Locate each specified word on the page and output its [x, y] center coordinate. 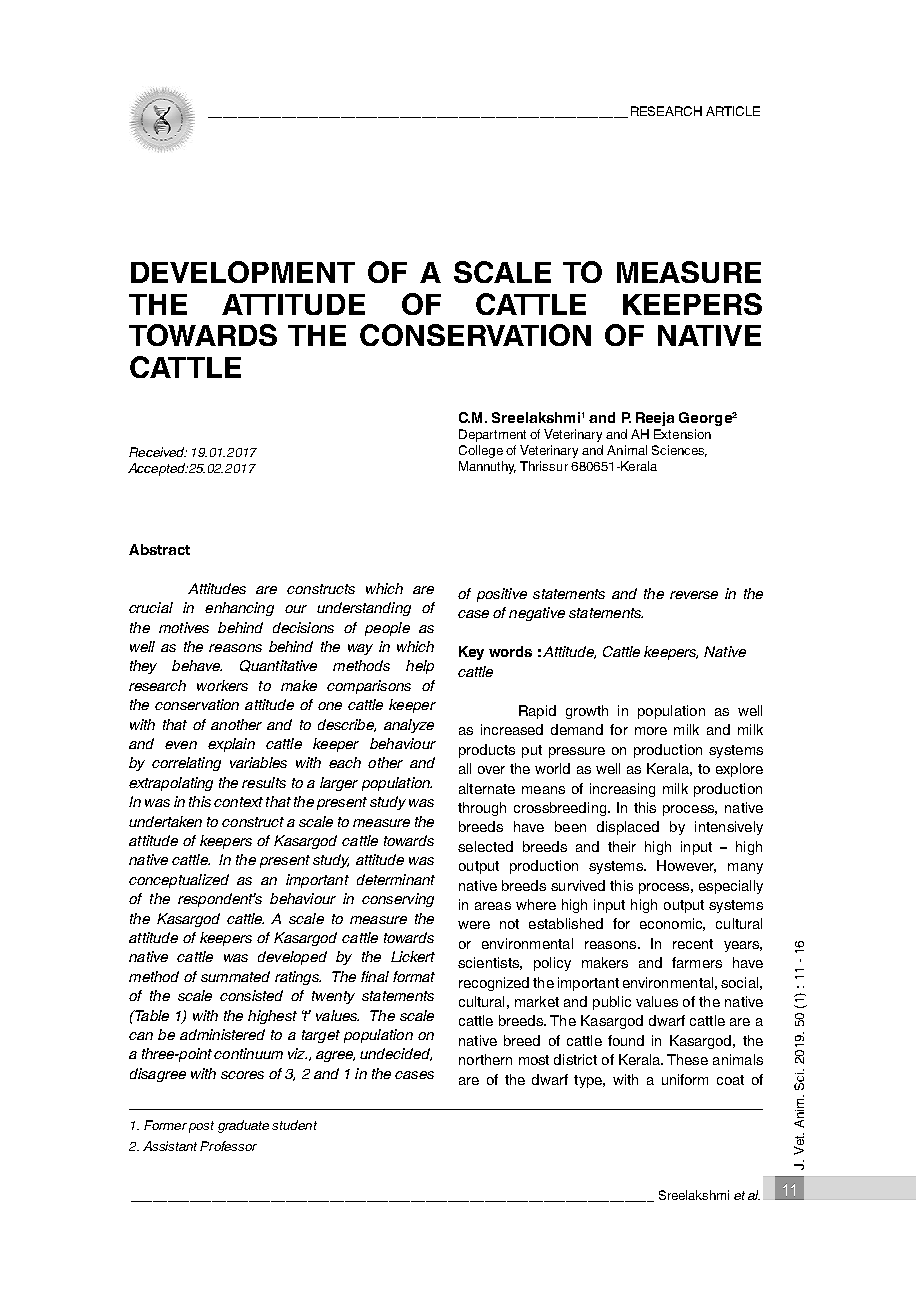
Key [471, 653]
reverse [694, 595]
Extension [682, 434]
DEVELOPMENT [243, 272]
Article [733, 111]
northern [485, 1059]
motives [184, 627]
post [201, 1127]
